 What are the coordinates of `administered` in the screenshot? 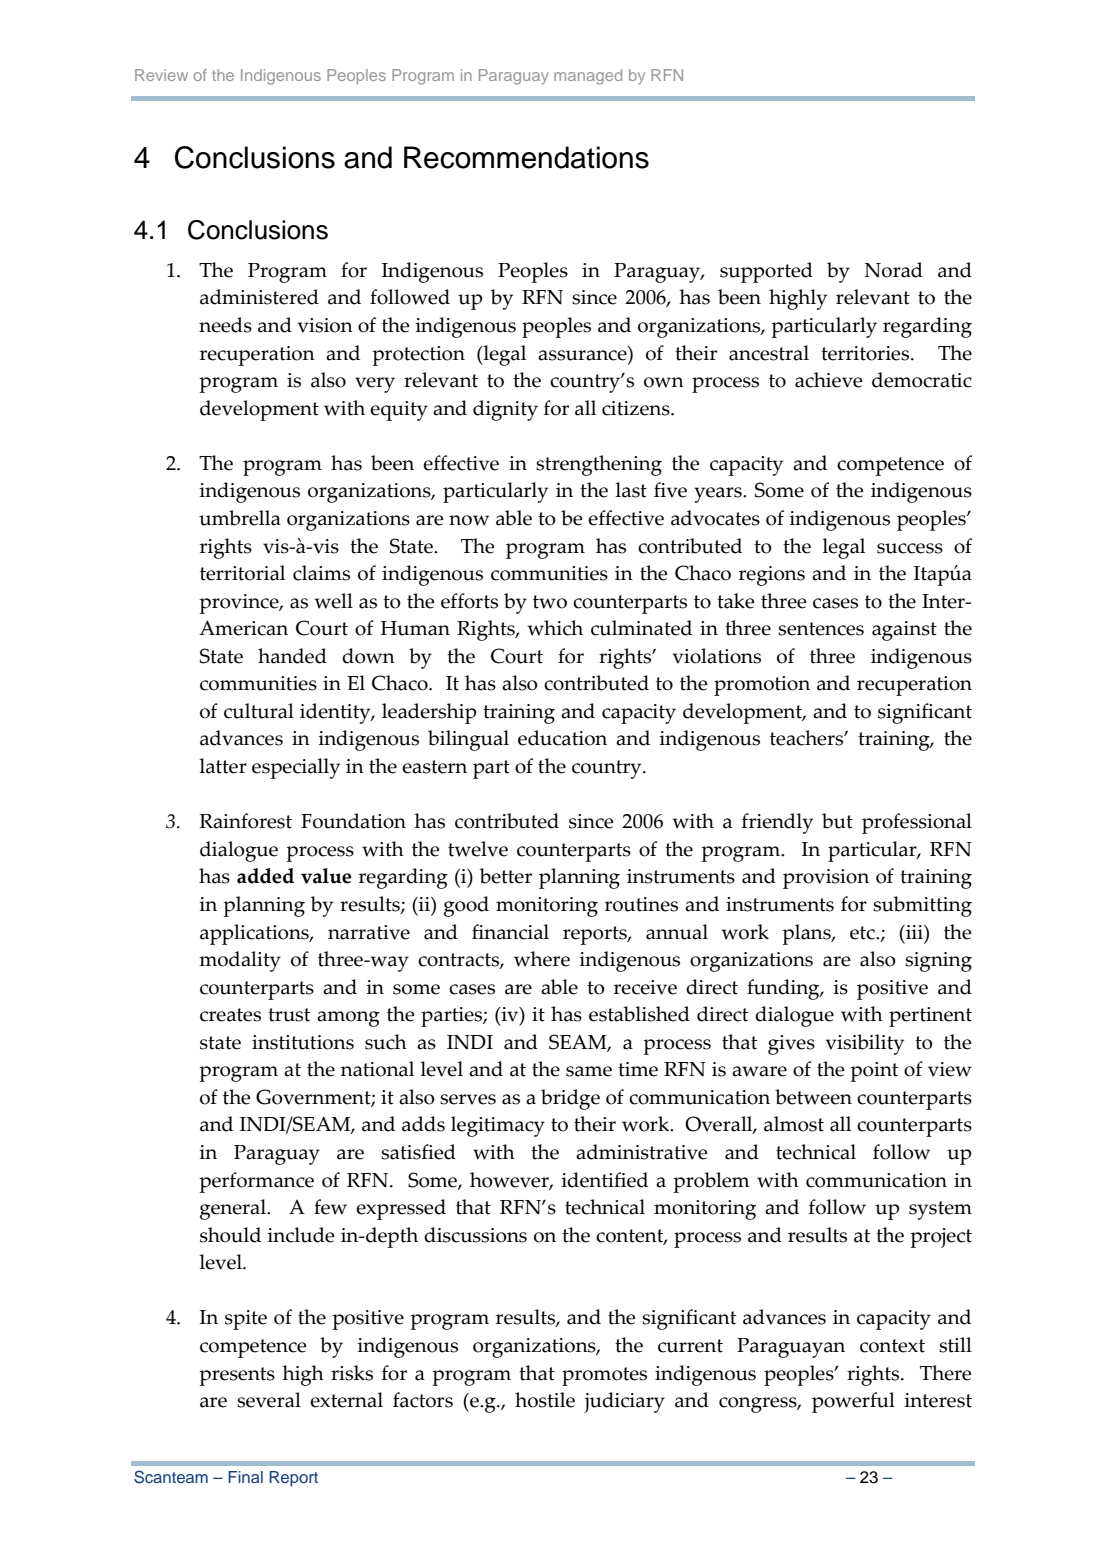 It's located at (259, 297).
